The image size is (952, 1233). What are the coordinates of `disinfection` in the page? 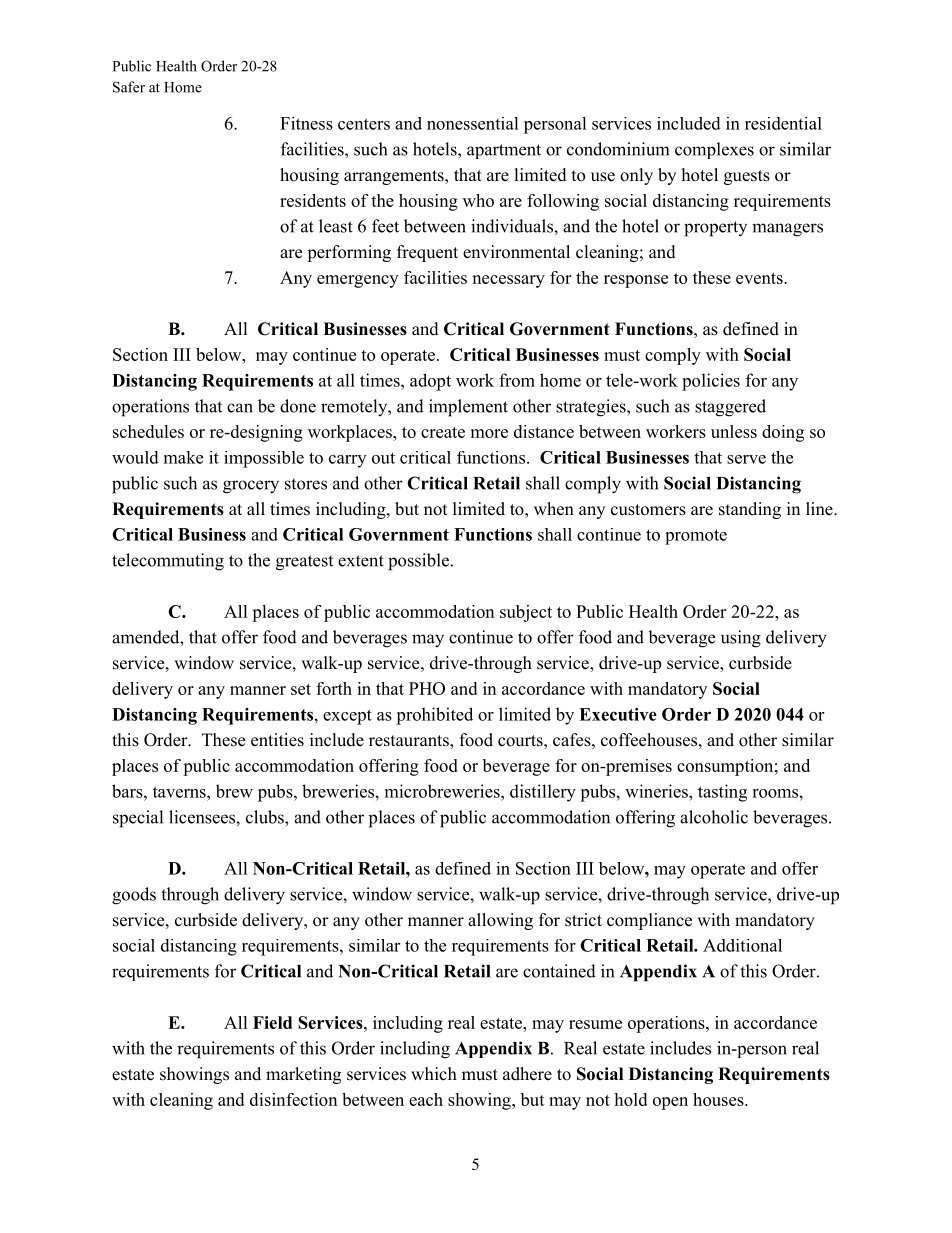 It's located at (293, 1099).
